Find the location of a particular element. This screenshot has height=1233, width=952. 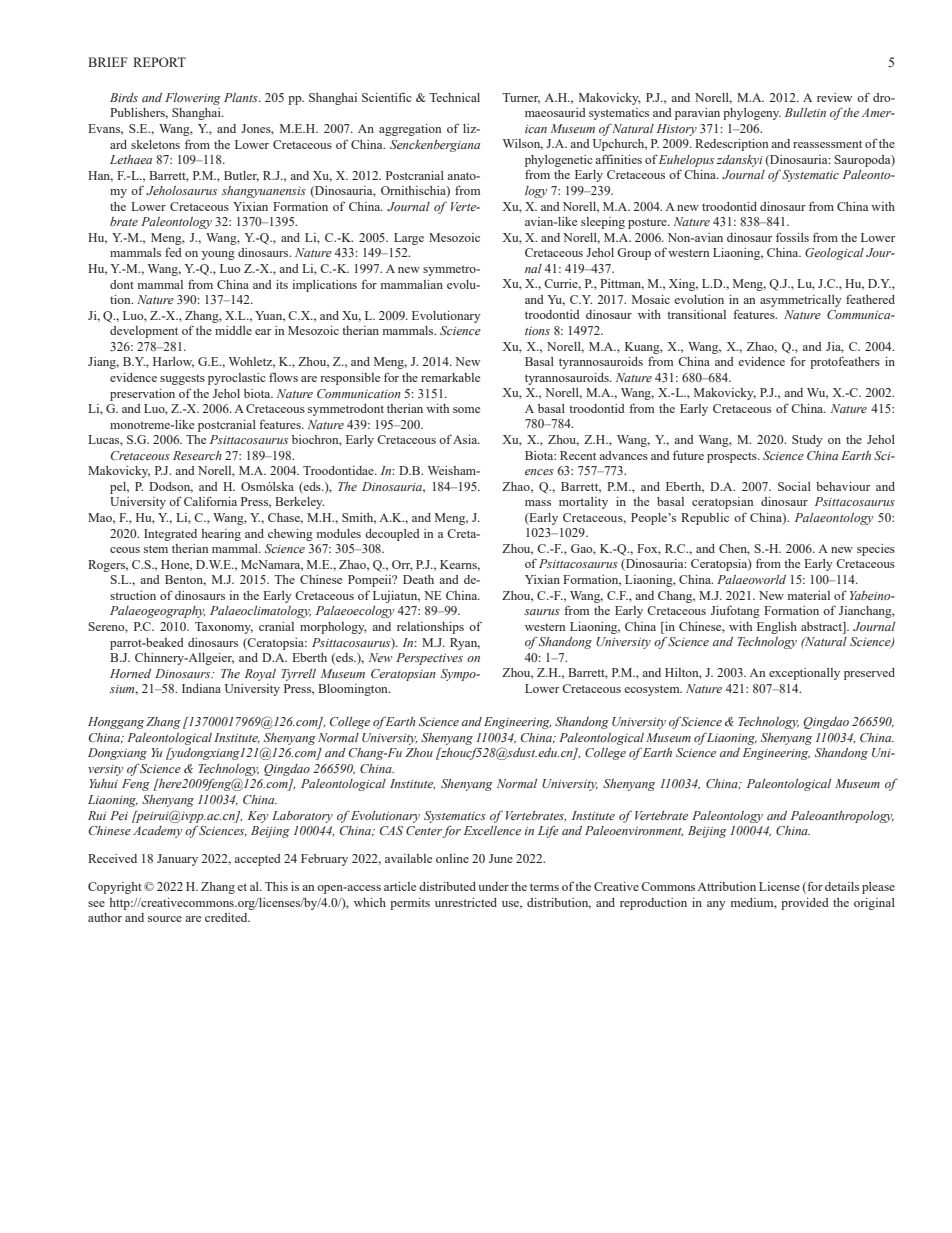

Technical is located at coordinates (454, 97).
